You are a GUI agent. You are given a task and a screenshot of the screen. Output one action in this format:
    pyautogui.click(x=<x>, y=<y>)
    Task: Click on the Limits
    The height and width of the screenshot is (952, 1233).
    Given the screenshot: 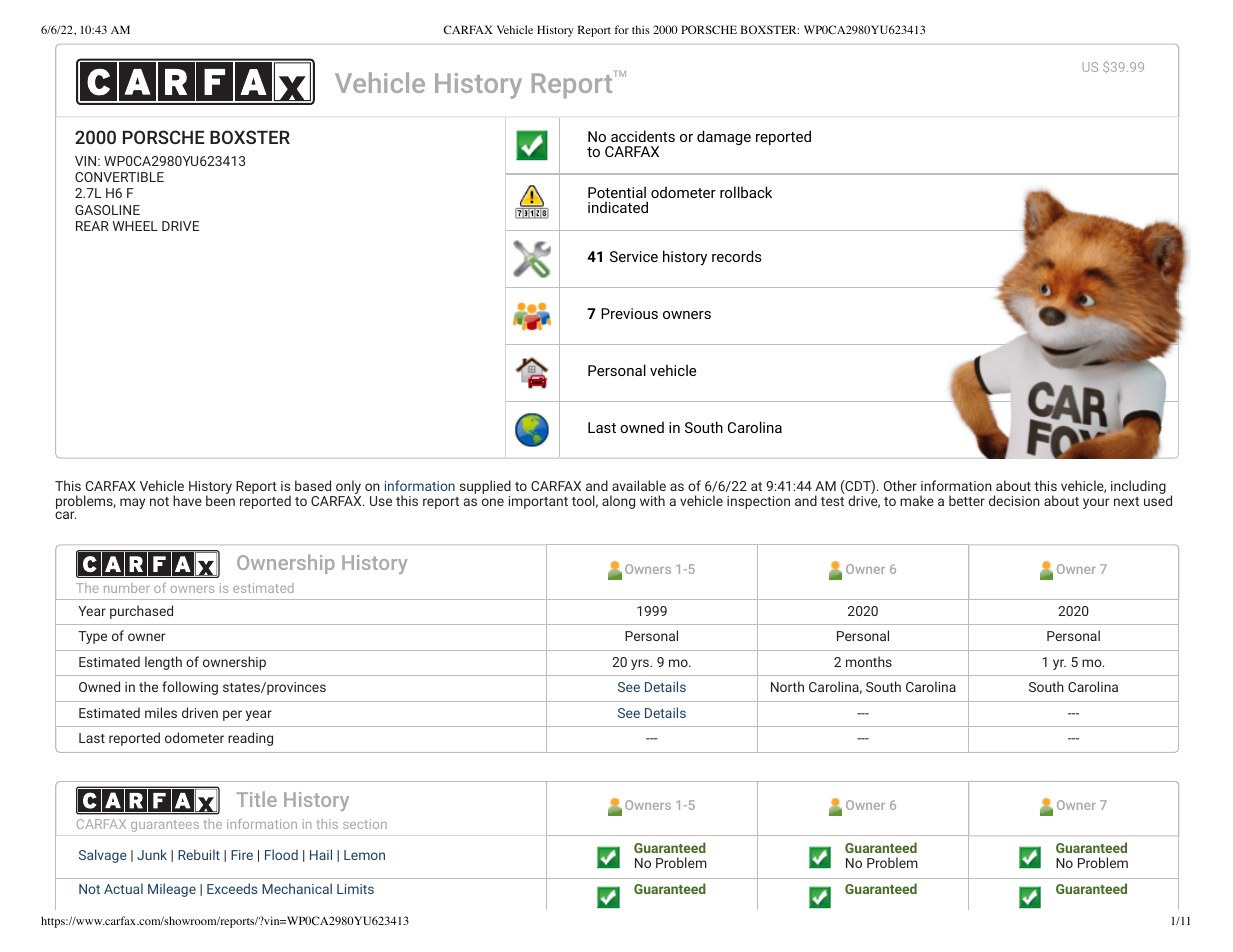 What is the action you would take?
    pyautogui.click(x=355, y=889)
